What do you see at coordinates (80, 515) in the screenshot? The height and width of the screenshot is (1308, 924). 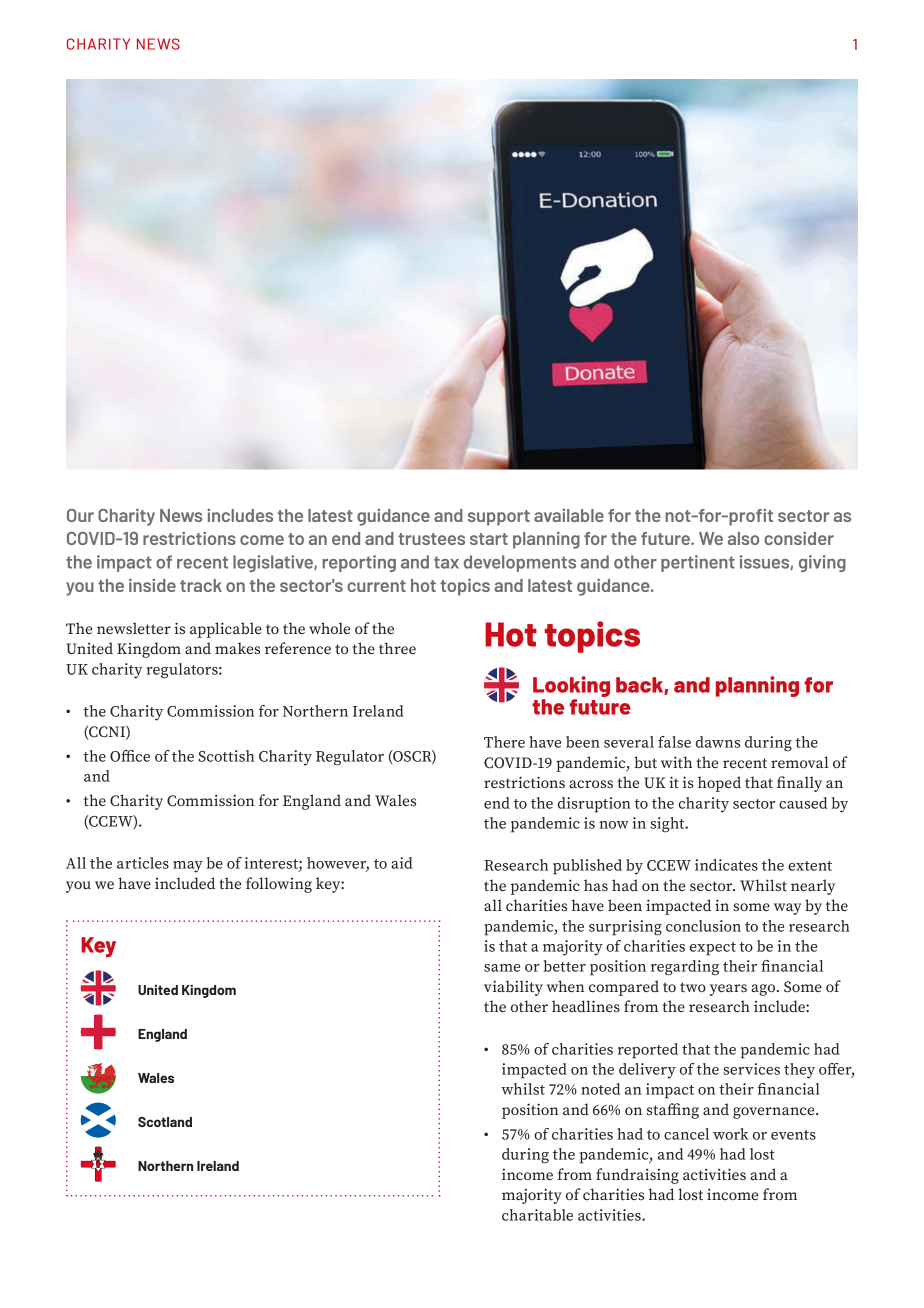 I see `Our` at bounding box center [80, 515].
